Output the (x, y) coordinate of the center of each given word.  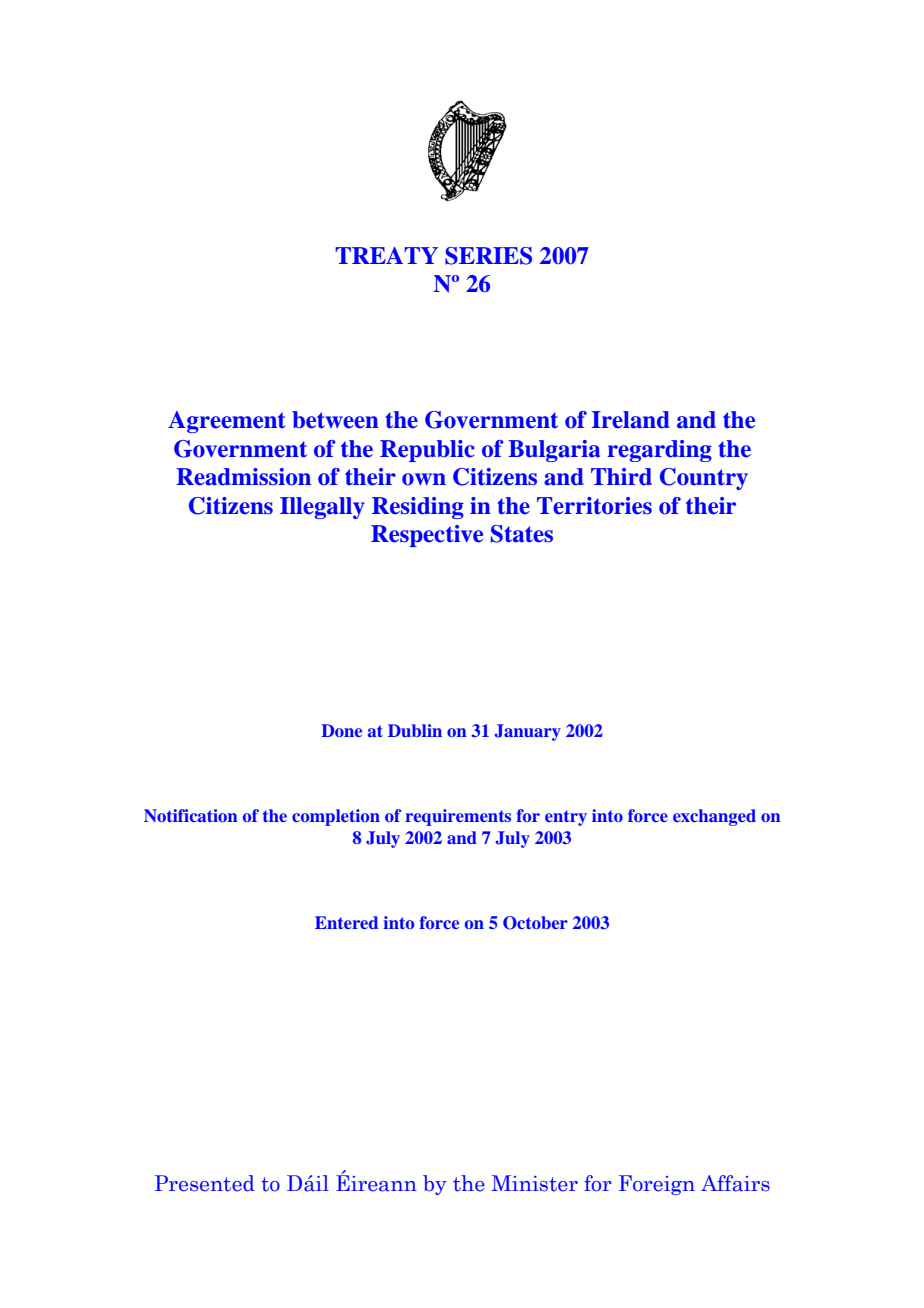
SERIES (488, 256)
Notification (191, 815)
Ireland (631, 420)
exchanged (714, 817)
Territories (594, 506)
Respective (427, 536)
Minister (535, 1183)
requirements (458, 817)
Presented (205, 1183)
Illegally (322, 508)
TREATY (386, 255)
